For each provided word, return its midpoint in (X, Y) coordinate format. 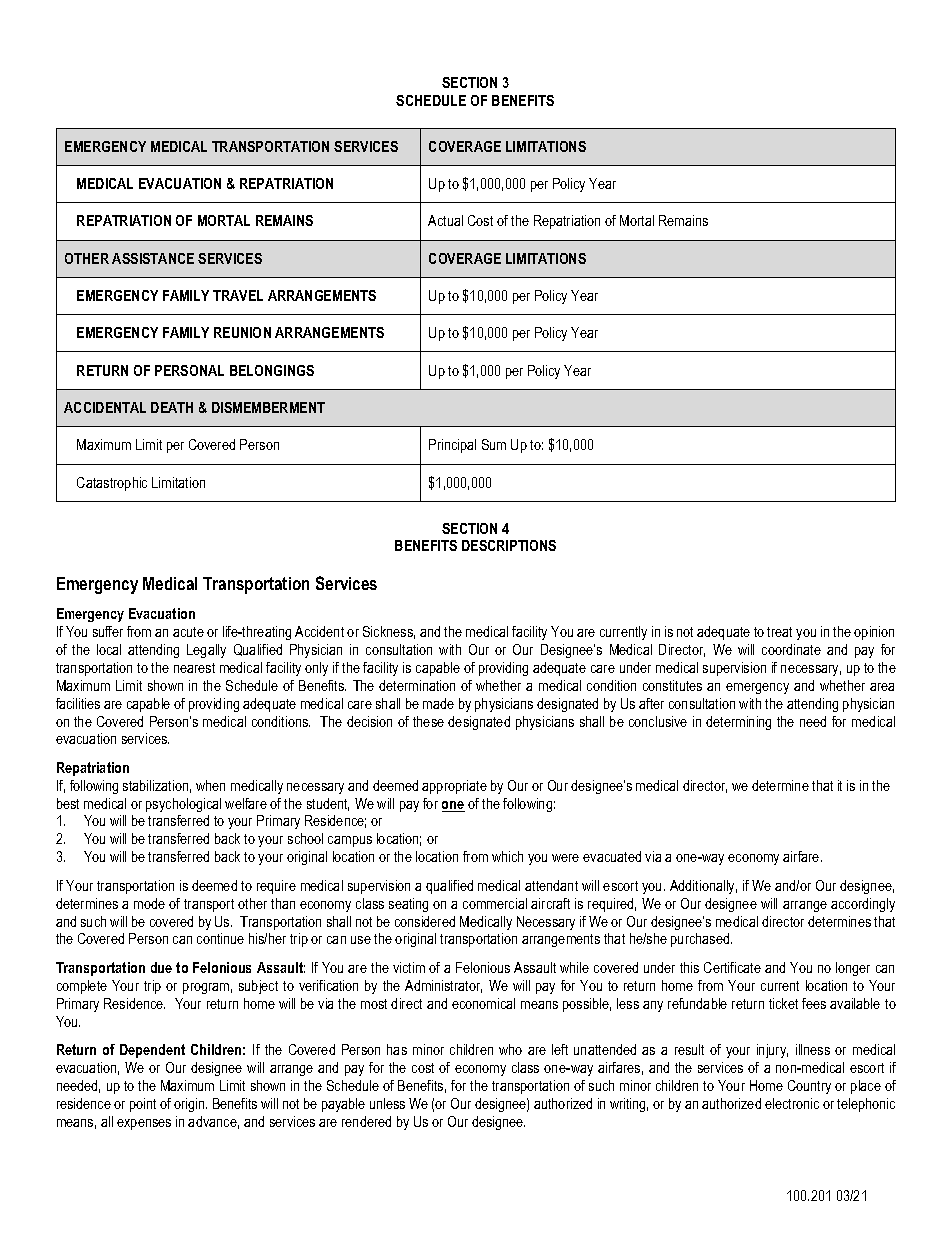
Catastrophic (112, 484)
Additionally (703, 887)
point (143, 1105)
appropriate (454, 787)
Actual (445, 220)
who (510, 1049)
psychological (183, 805)
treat (779, 632)
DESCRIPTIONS (509, 545)
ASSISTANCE (153, 258)
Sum (494, 444)
